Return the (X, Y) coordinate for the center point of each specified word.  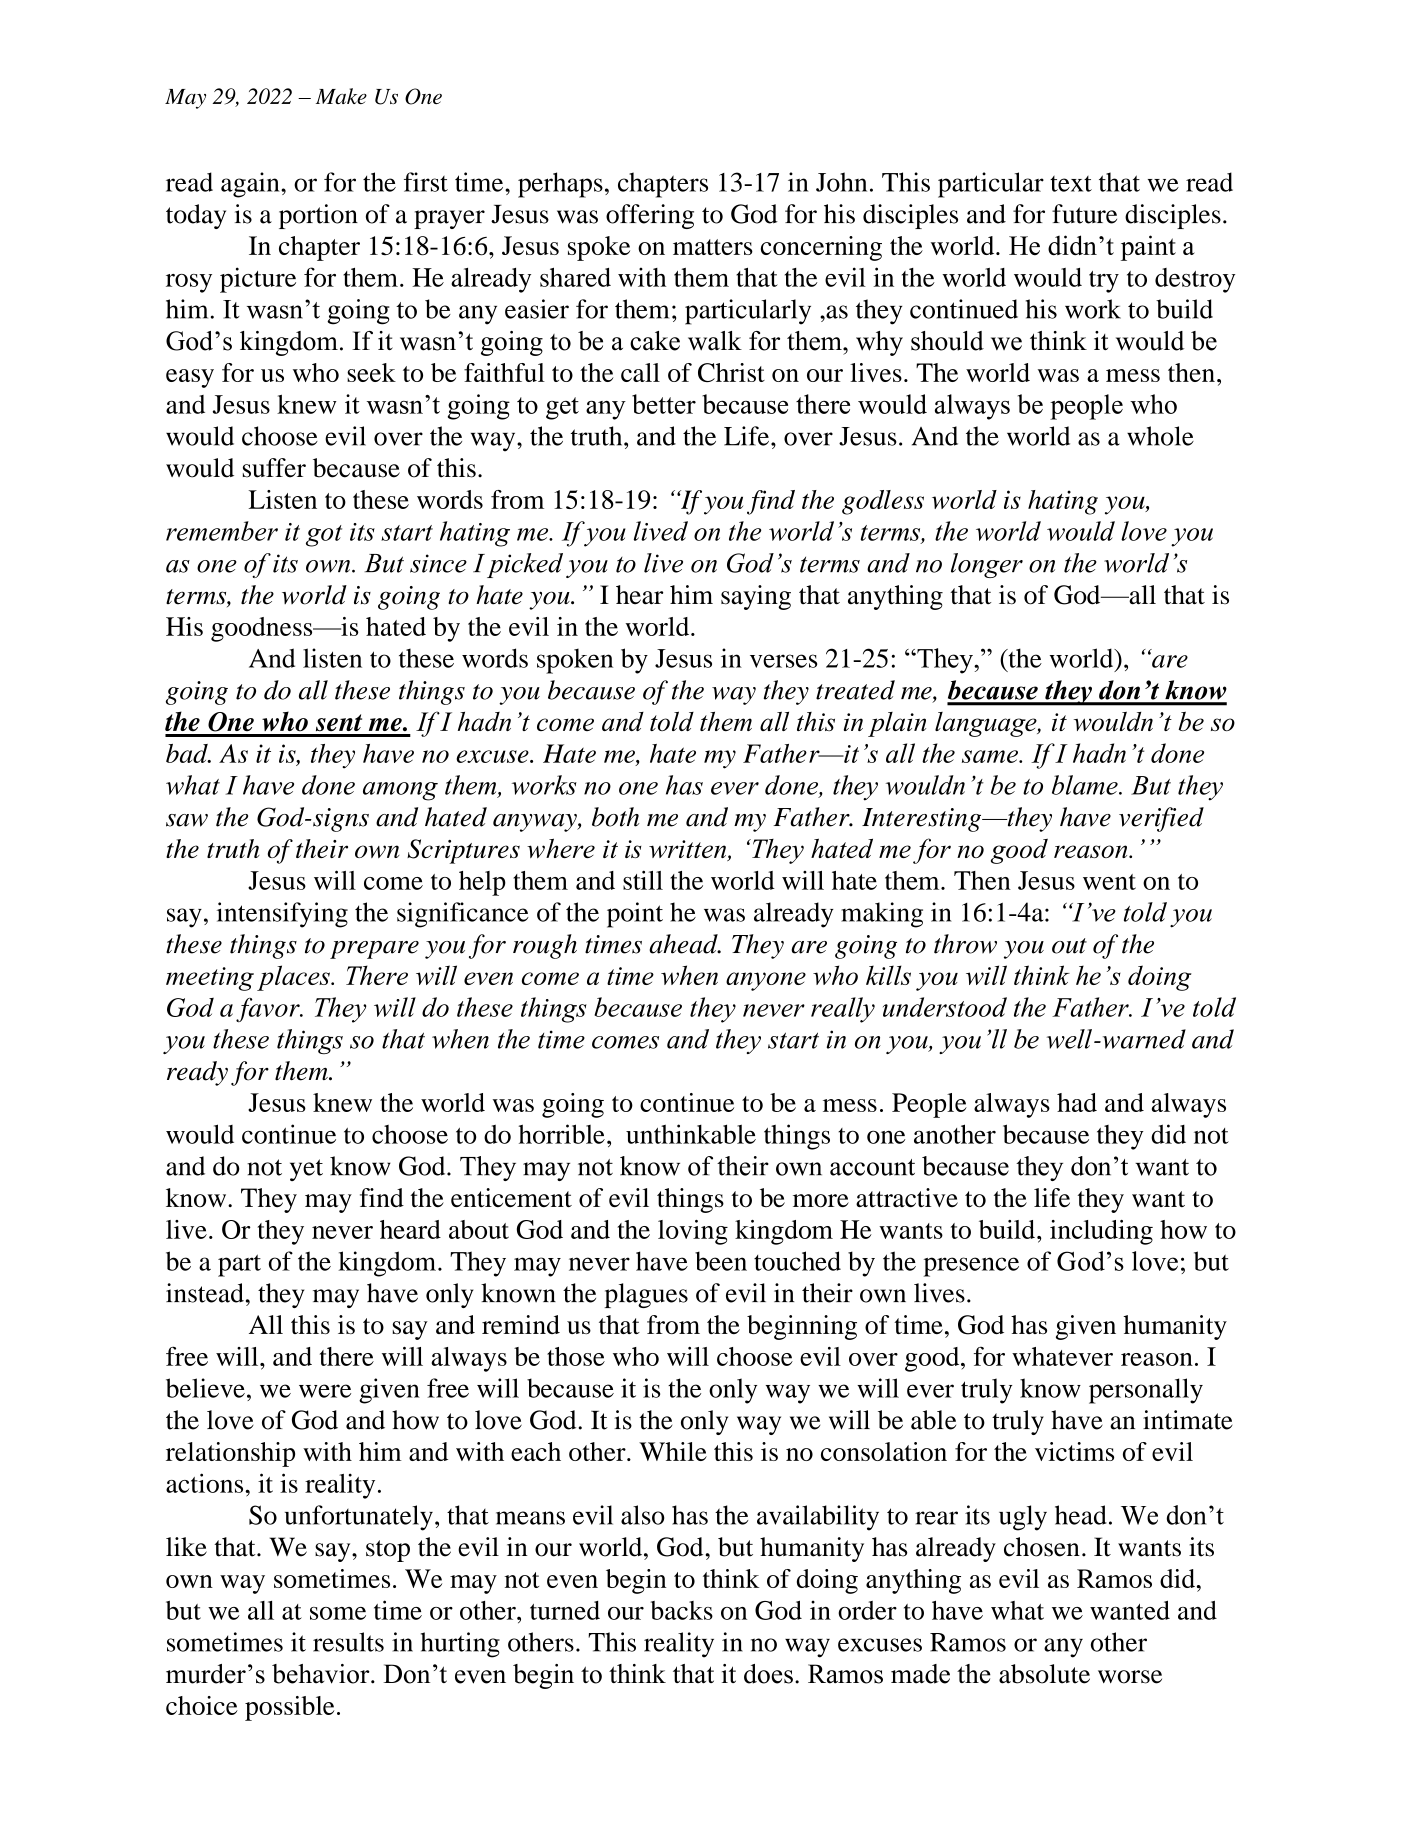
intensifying (282, 915)
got (324, 536)
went (1109, 882)
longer (987, 565)
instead (205, 1293)
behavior (322, 1674)
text (1071, 184)
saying (756, 597)
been (721, 1261)
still (643, 880)
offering (650, 216)
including (1101, 1232)
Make (341, 96)
